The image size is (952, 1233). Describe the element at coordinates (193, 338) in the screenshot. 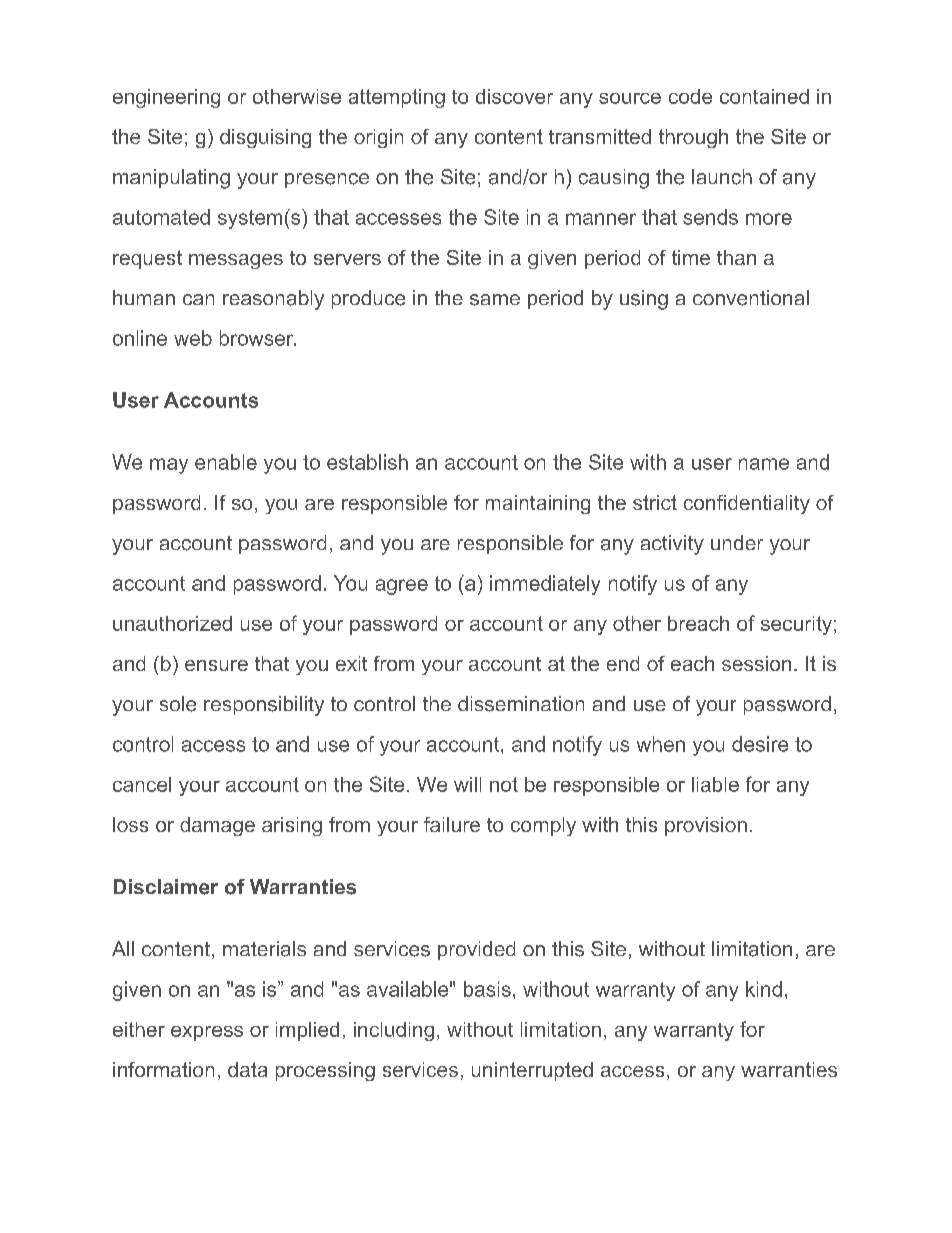

I see `web` at that location.
